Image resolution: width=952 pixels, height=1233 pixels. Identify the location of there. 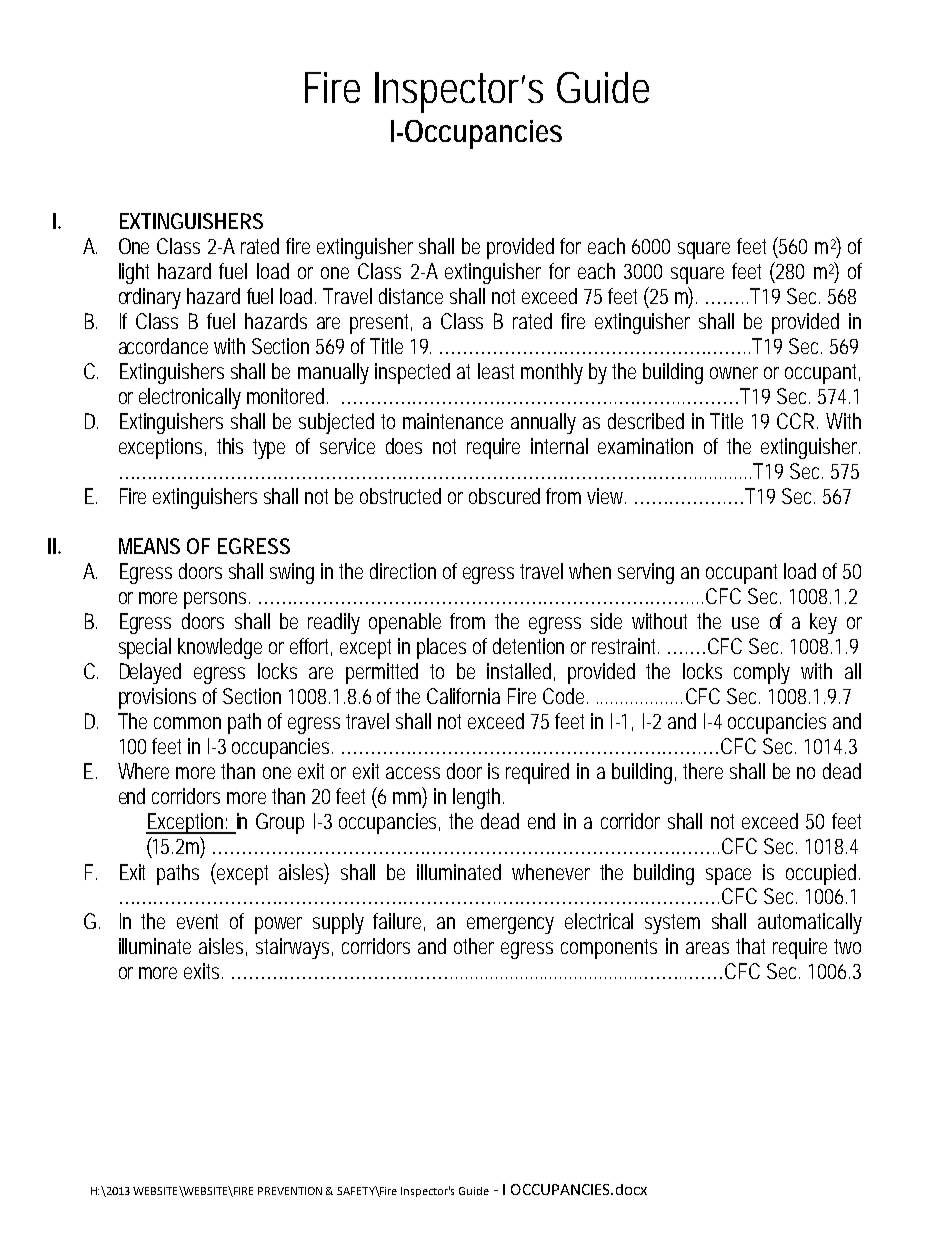
(703, 771).
